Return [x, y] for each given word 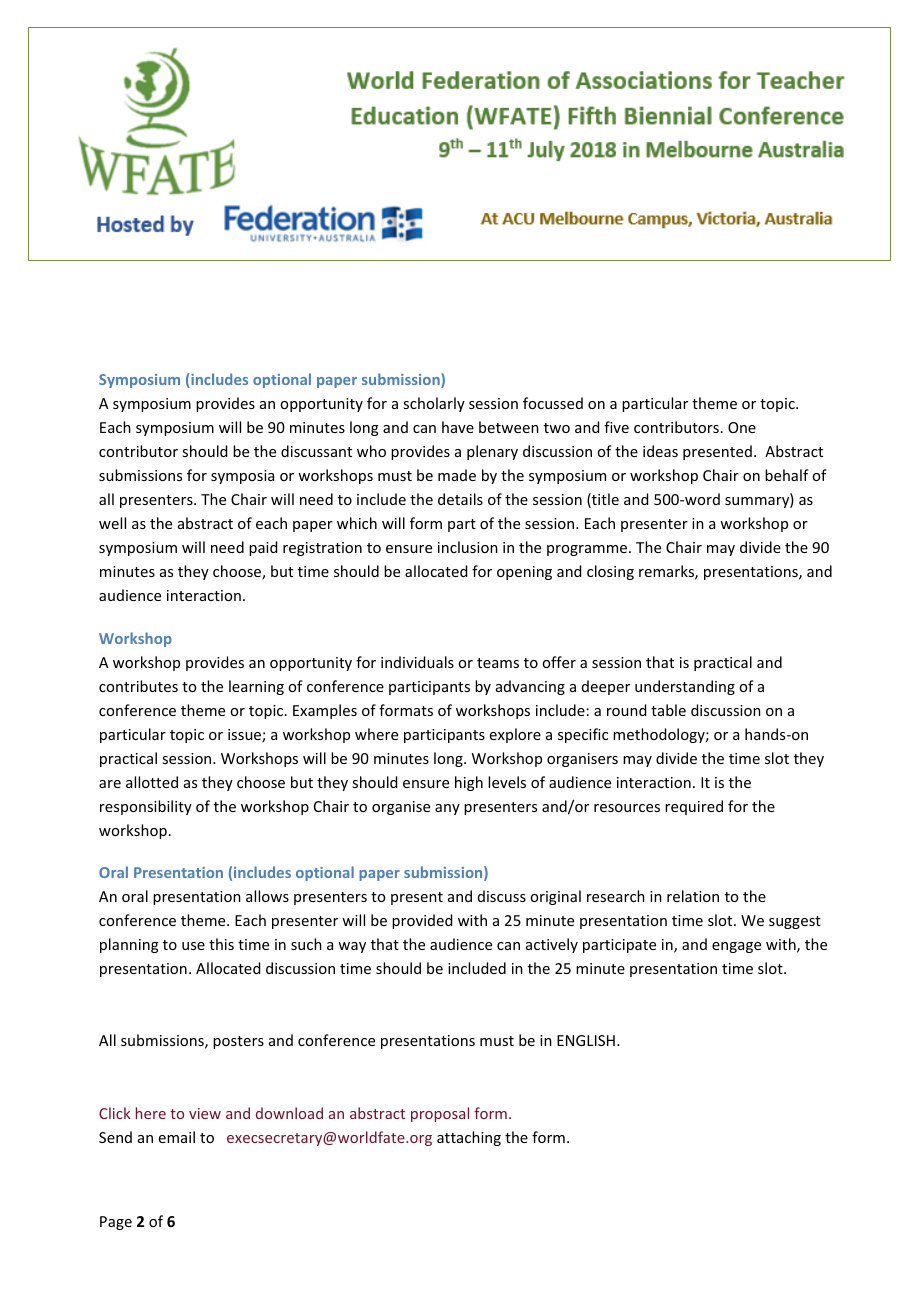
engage [736, 947]
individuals [417, 662]
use [193, 946]
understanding [685, 687]
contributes [138, 686]
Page [116, 1223]
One [742, 427]
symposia [242, 477]
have [458, 427]
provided [422, 921]
